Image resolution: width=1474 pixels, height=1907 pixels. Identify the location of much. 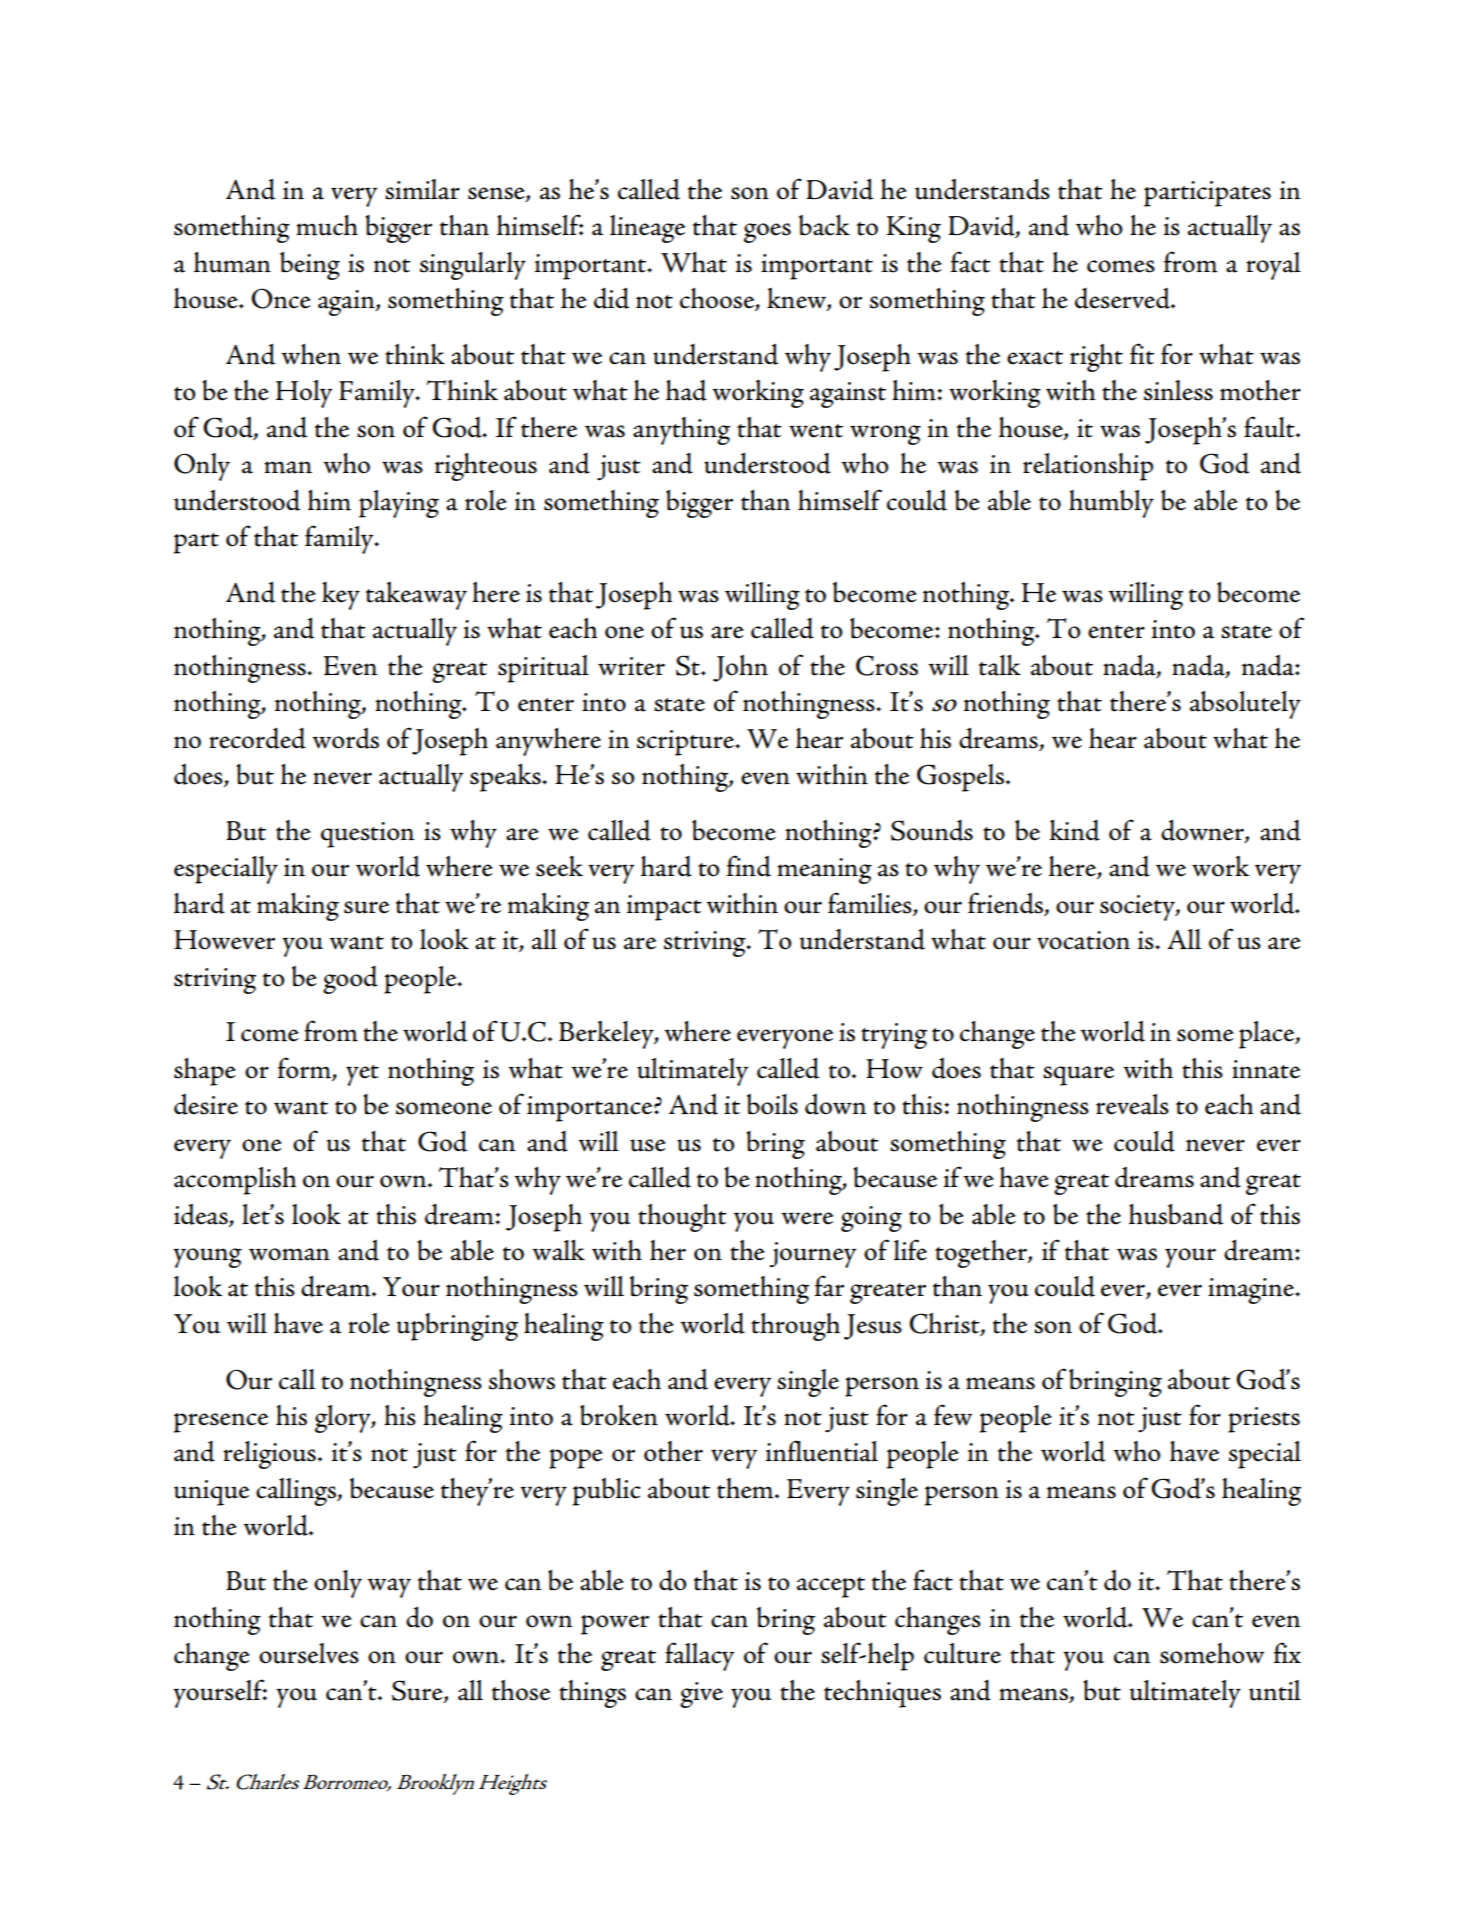
(327, 225).
